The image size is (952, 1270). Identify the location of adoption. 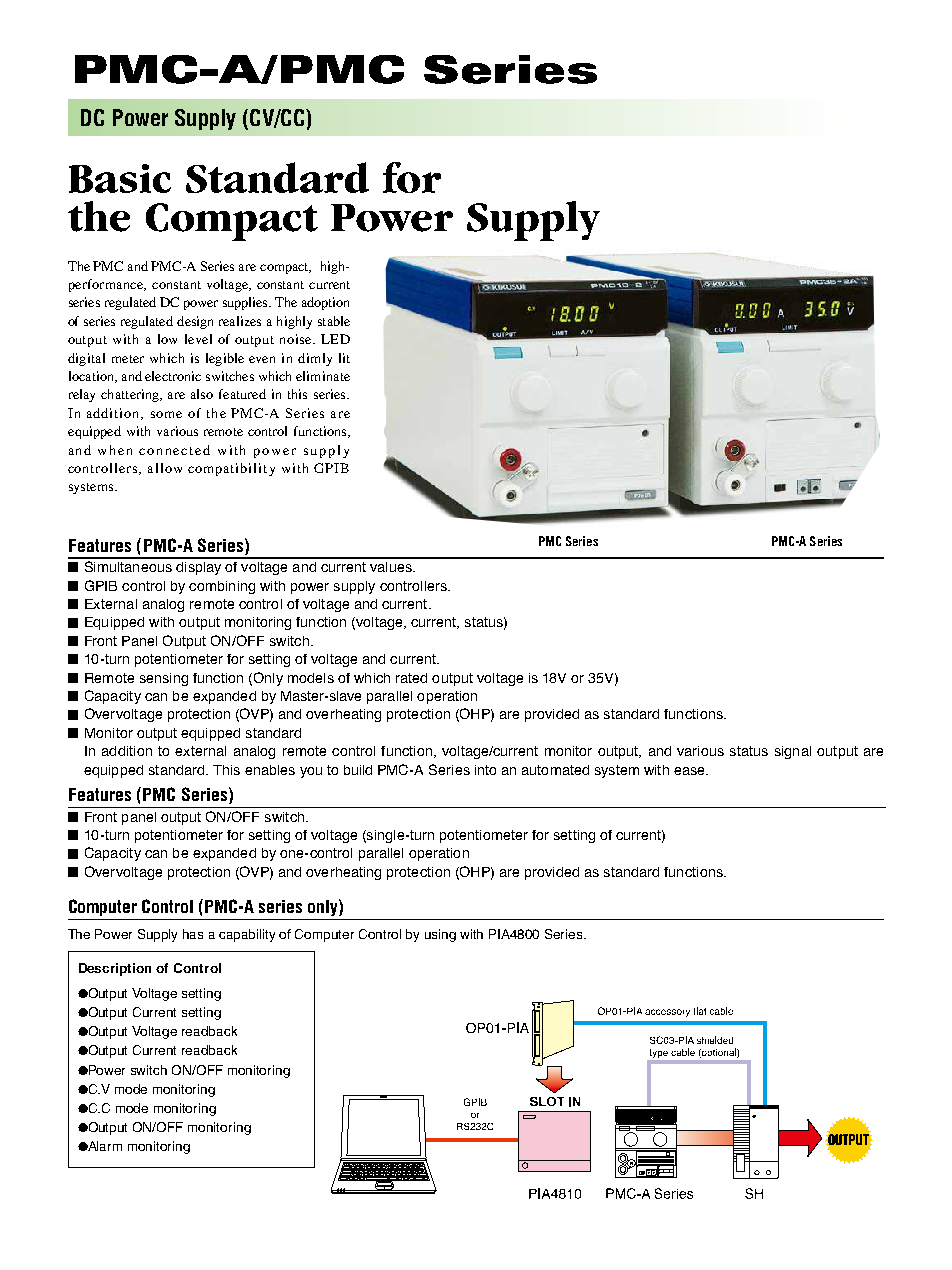
(325, 303).
